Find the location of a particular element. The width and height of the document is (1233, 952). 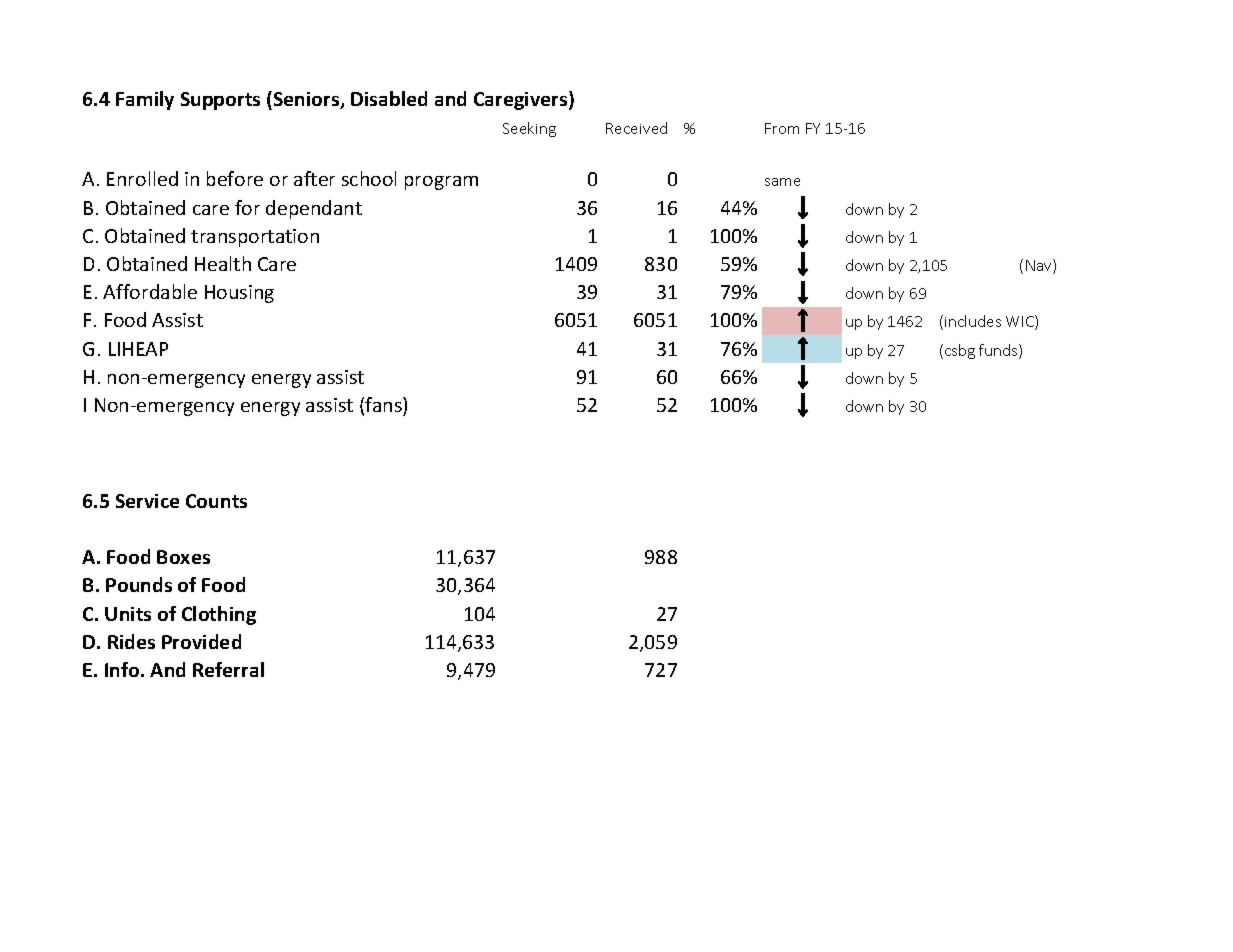

Provided is located at coordinates (201, 641).
